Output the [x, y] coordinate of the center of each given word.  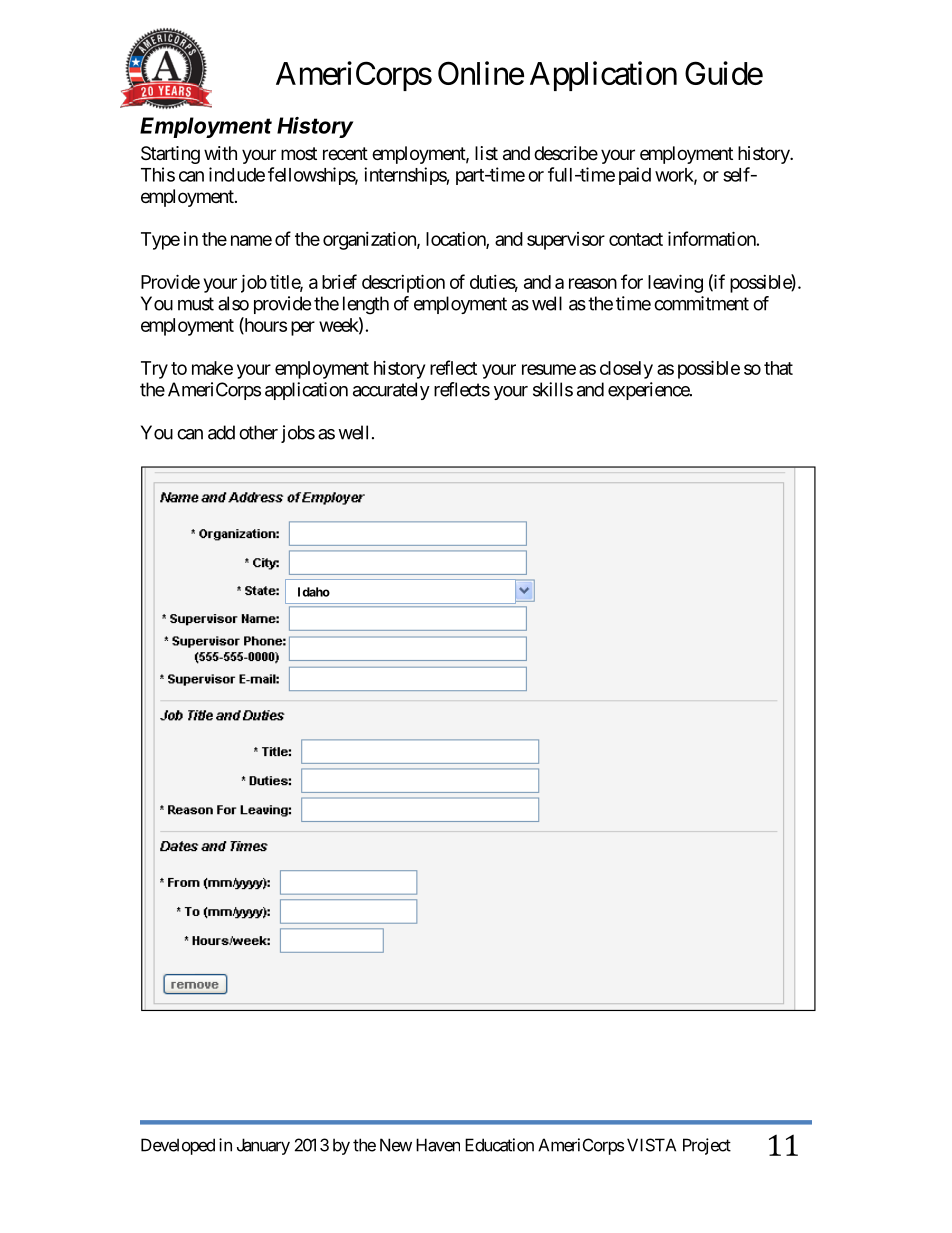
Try [154, 370]
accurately [391, 391]
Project [707, 1146]
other [258, 432]
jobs [298, 434]
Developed [178, 1146]
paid [635, 176]
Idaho [314, 592]
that [778, 368]
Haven [438, 1145]
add [221, 432]
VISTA [651, 1145]
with [220, 153]
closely [626, 370]
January [263, 1146]
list [486, 153]
